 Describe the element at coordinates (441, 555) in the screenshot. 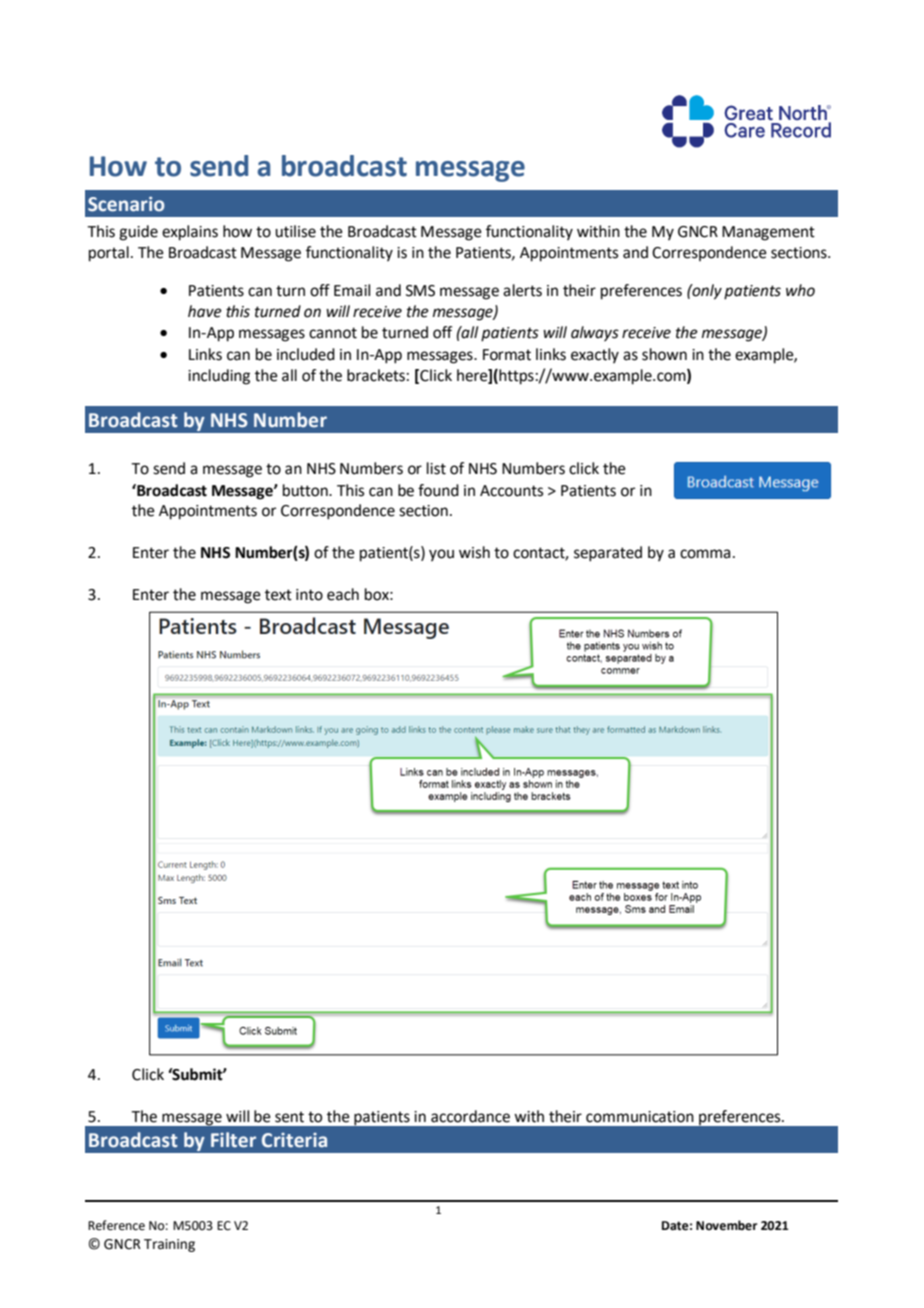

I see `you` at that location.
